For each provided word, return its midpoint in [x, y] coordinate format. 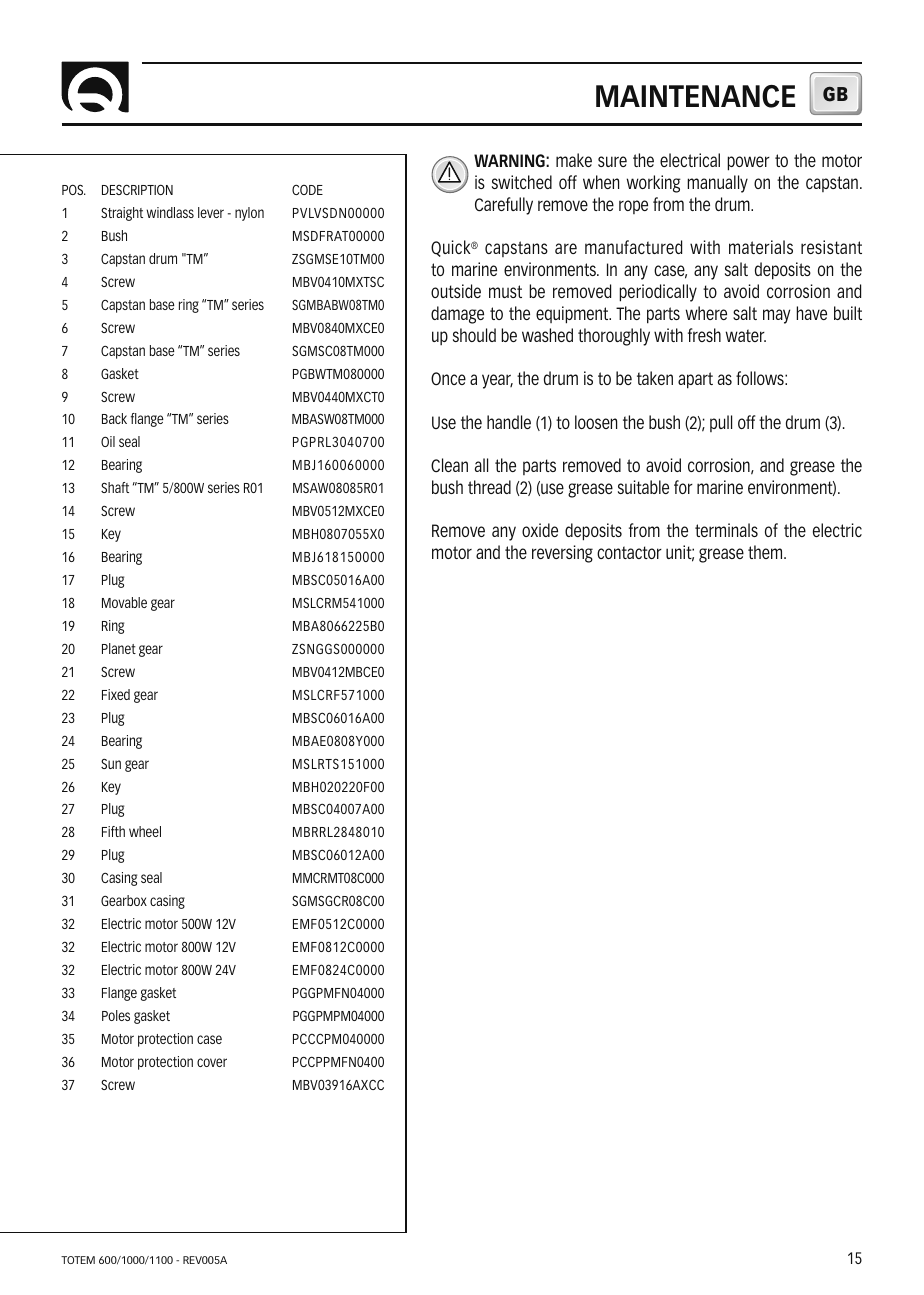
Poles [116, 1015]
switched [522, 182]
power [748, 163]
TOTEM [78, 1260]
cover [212, 1062]
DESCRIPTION [137, 189]
